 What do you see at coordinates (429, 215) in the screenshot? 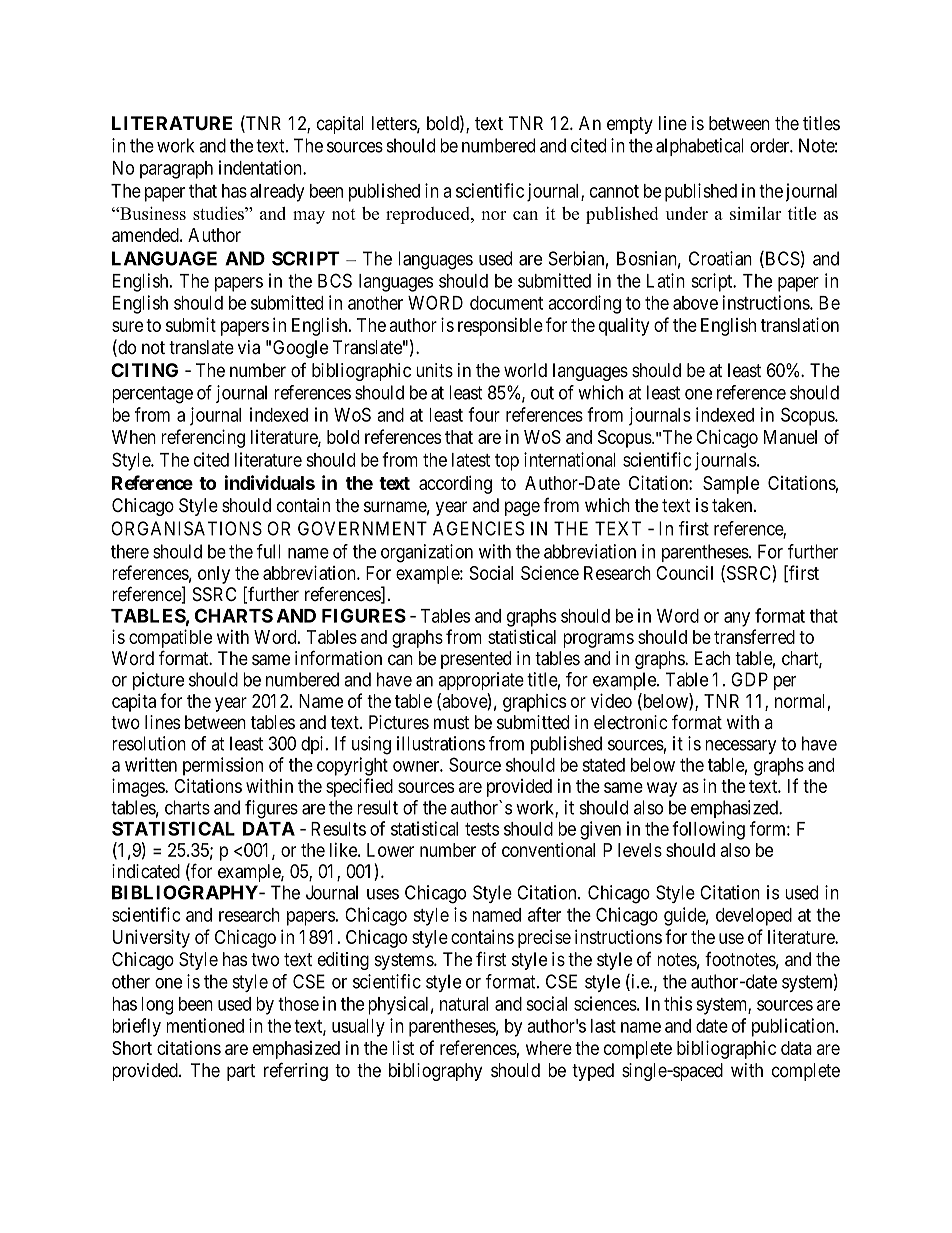
I see `reproduced` at bounding box center [429, 215].
